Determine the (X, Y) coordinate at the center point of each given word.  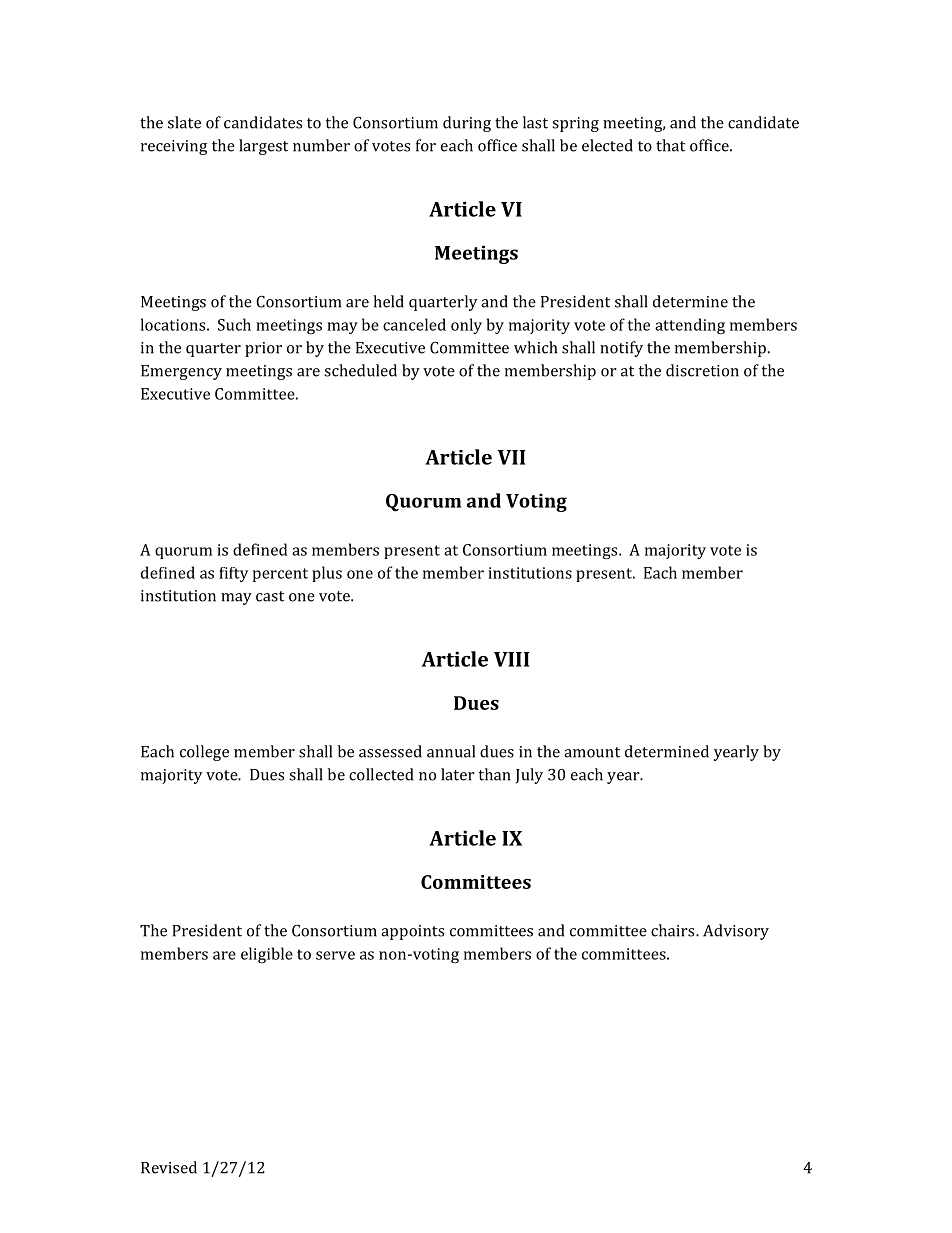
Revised (169, 1167)
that (670, 145)
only (466, 326)
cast (270, 596)
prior (263, 349)
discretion (702, 370)
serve (335, 955)
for (426, 145)
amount (592, 752)
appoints (412, 932)
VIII (512, 659)
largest (263, 147)
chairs (674, 930)
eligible (267, 955)
